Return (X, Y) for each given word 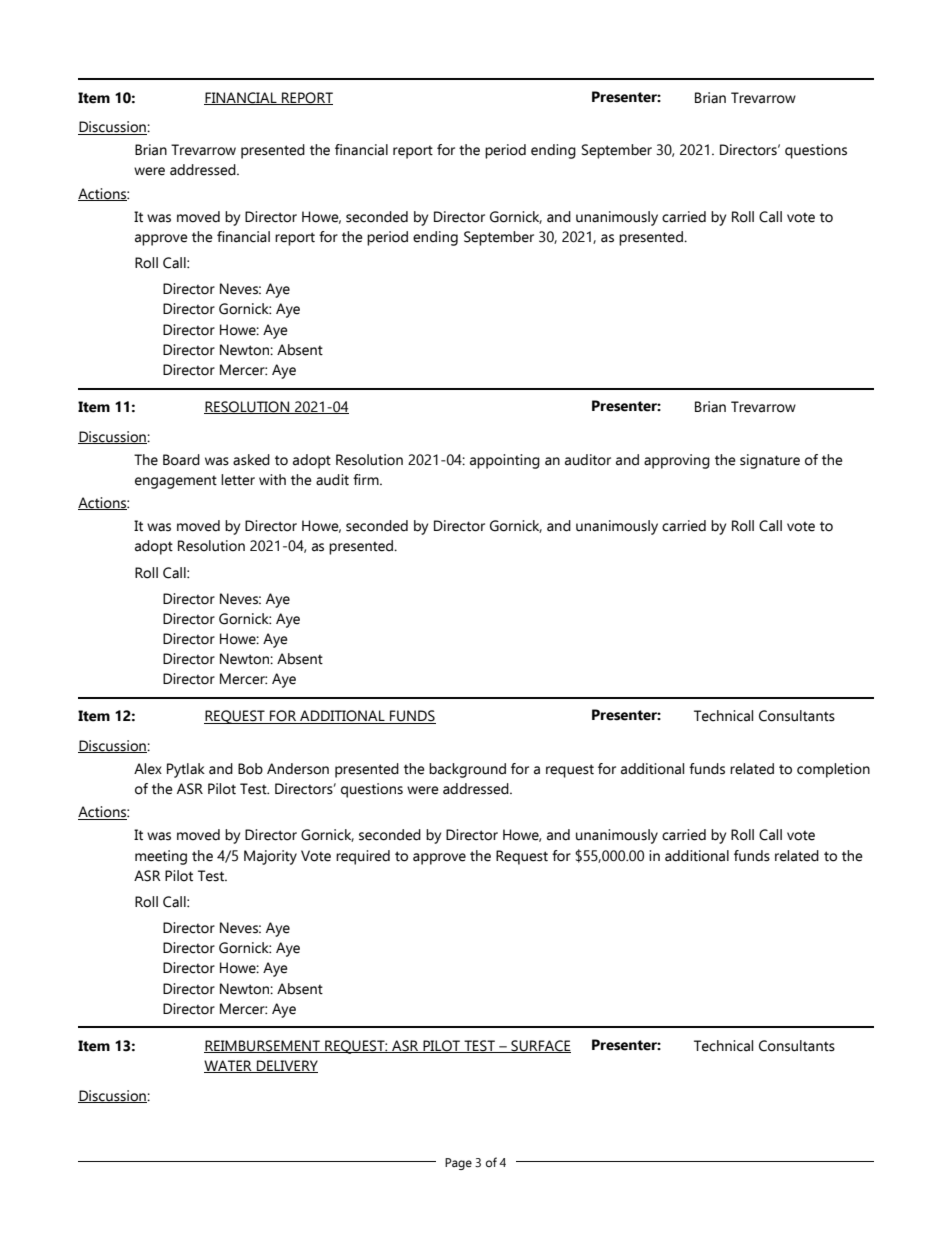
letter (238, 480)
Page (458, 1164)
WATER (229, 1066)
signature (770, 461)
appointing (505, 461)
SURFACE (540, 1046)
